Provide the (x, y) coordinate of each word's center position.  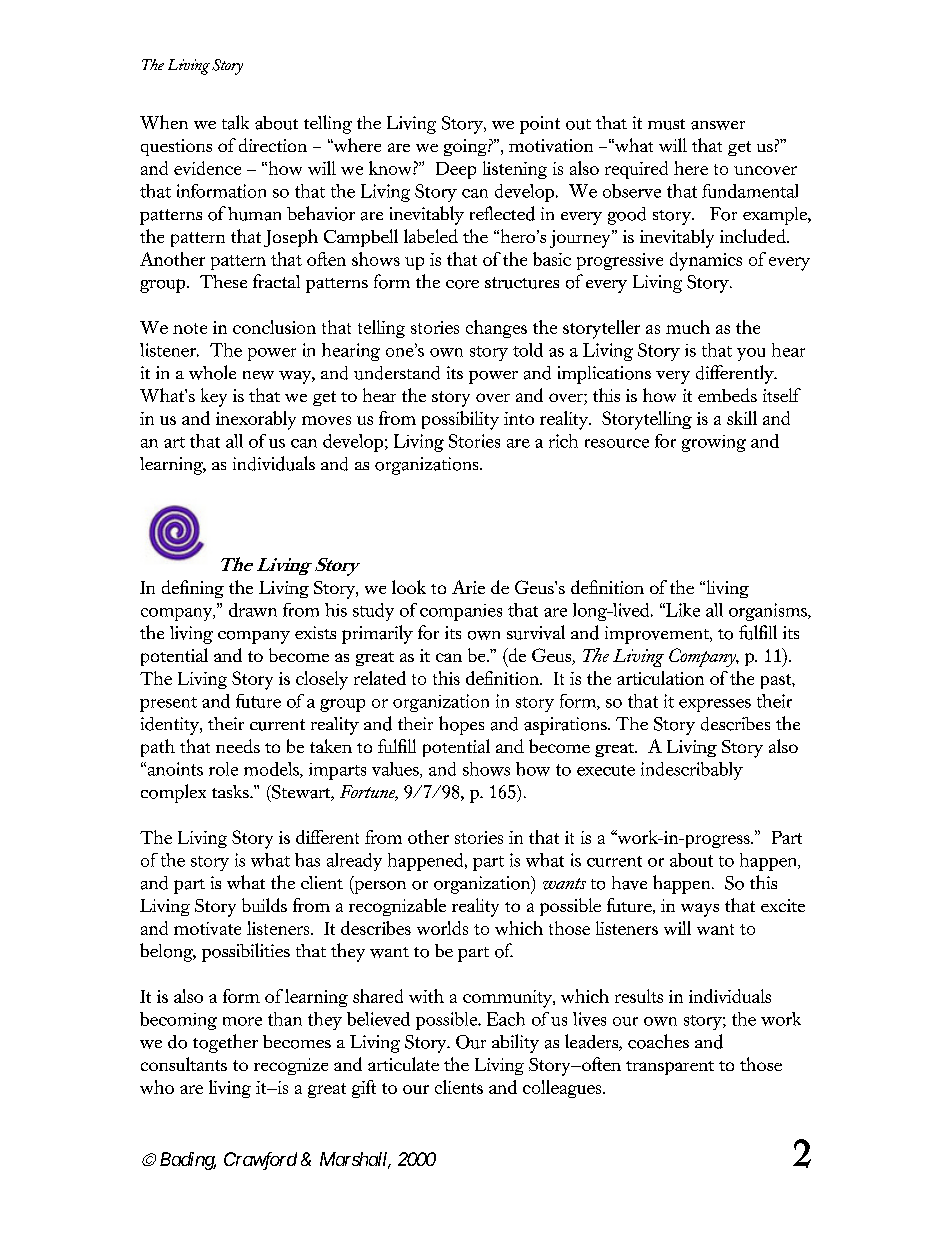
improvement (658, 635)
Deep (456, 170)
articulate (403, 1064)
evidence (207, 168)
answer (718, 125)
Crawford (260, 1161)
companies (461, 612)
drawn (253, 610)
